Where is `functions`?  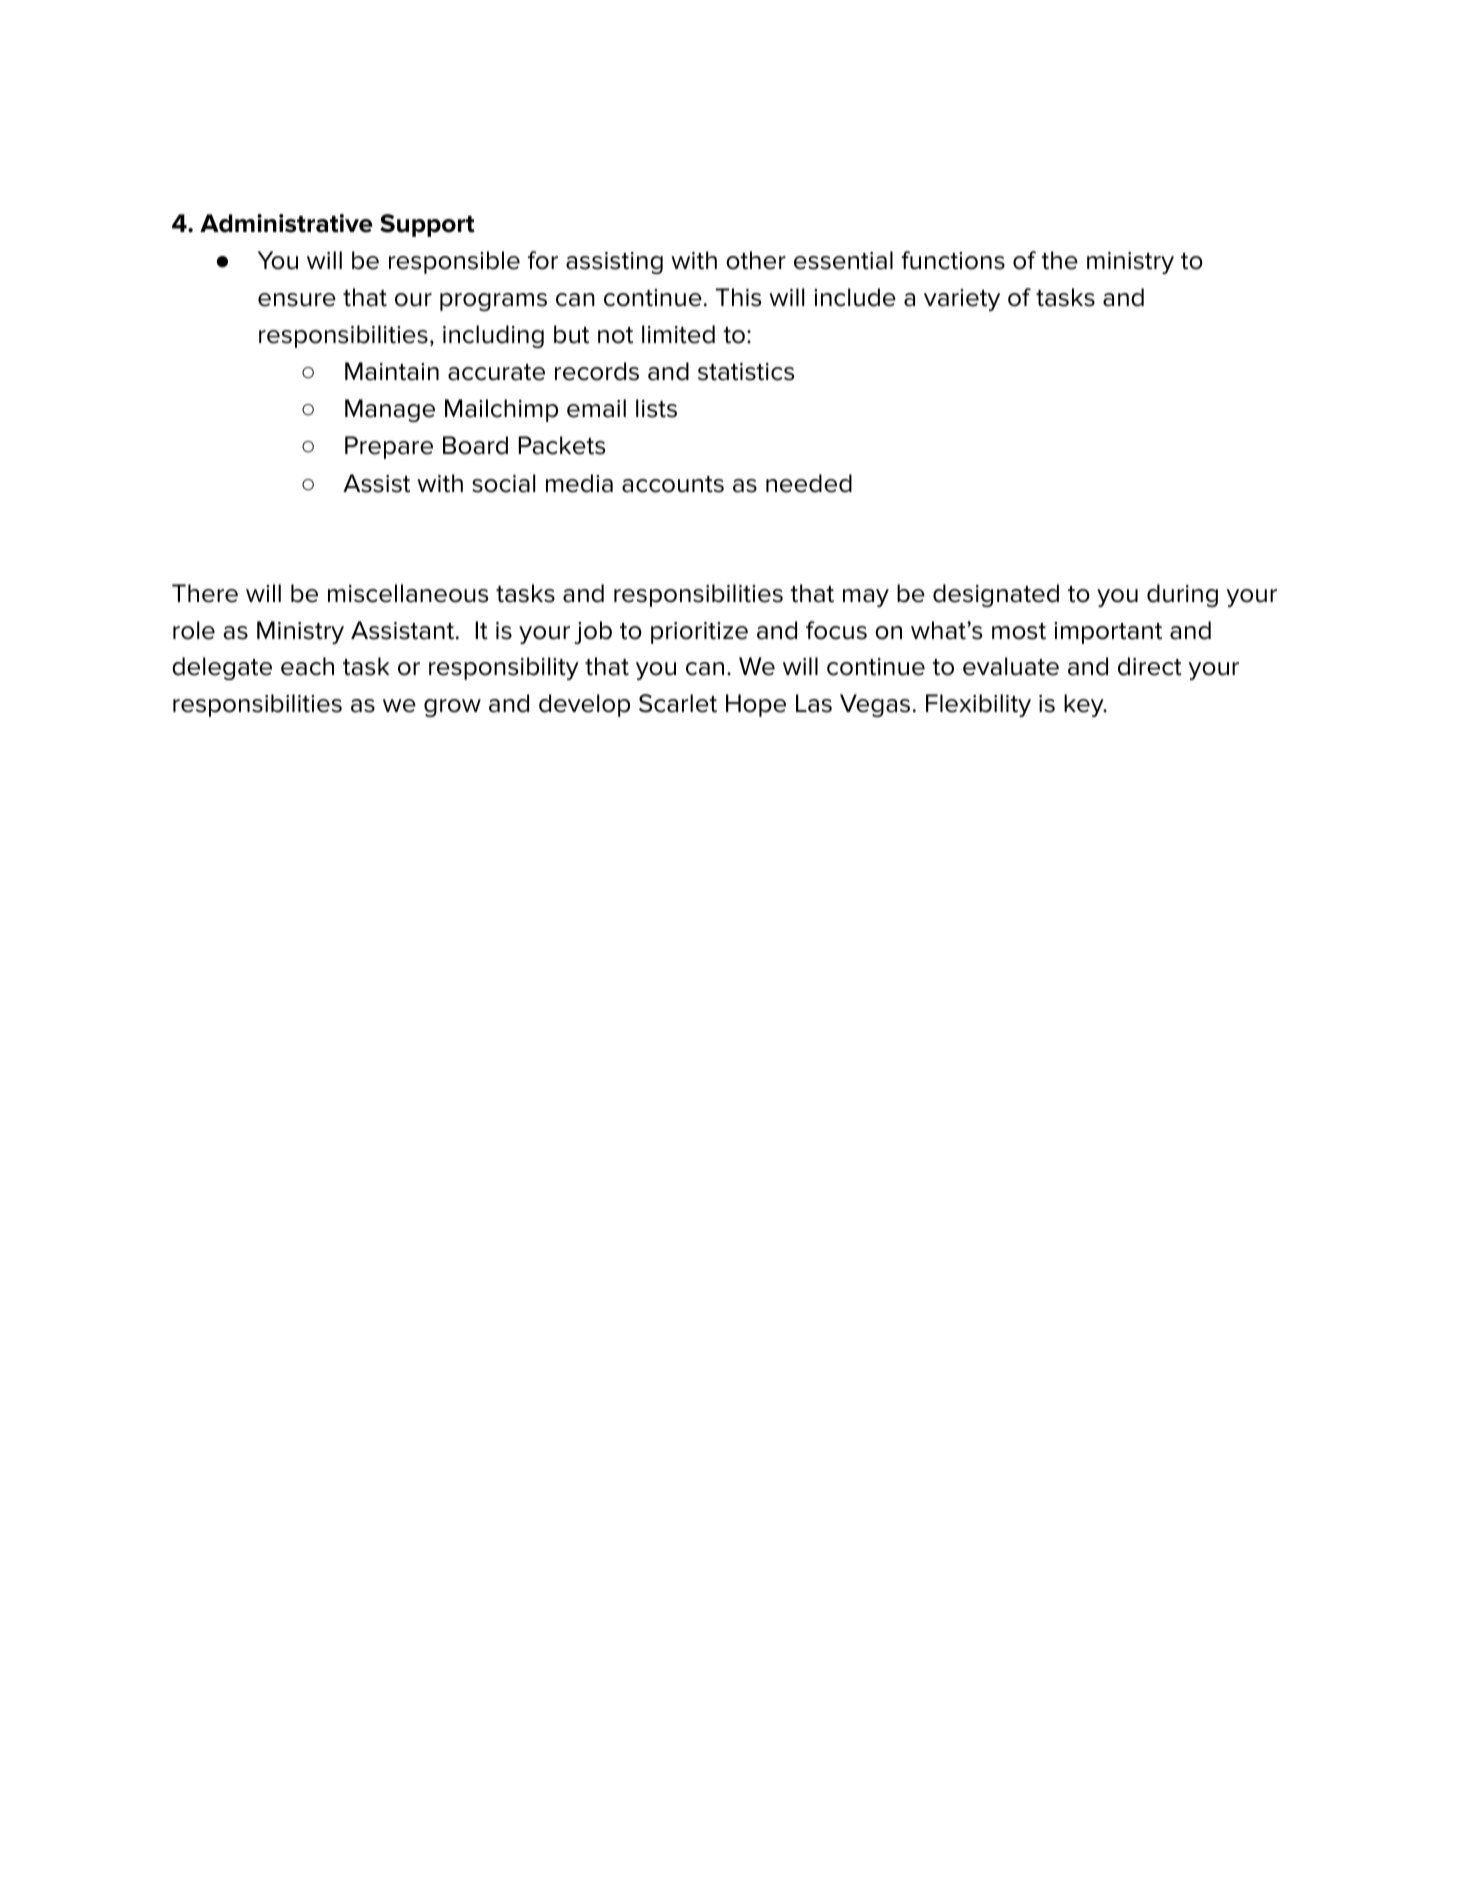 functions is located at coordinates (953, 260).
